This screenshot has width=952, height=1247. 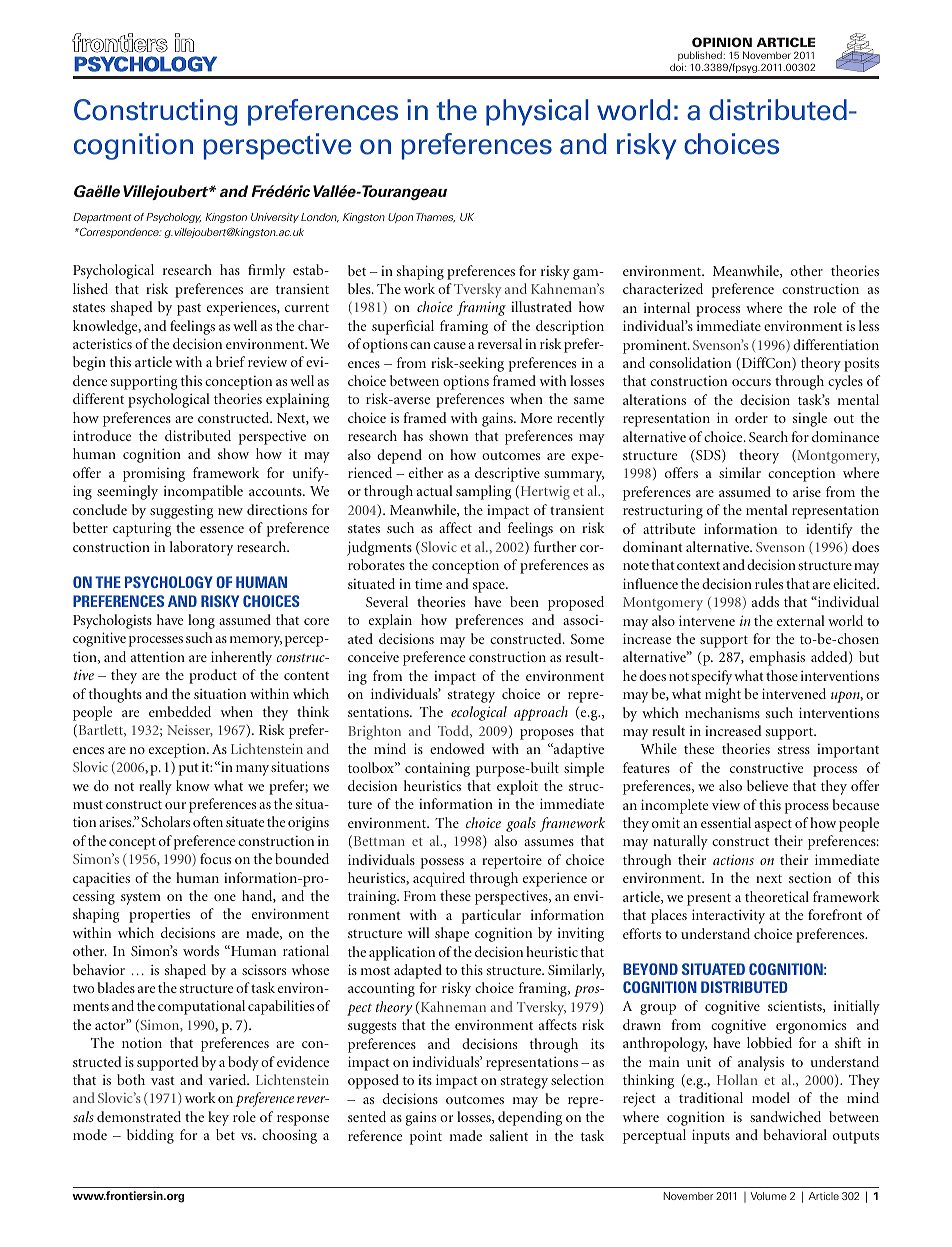 What do you see at coordinates (102, 218) in the screenshot?
I see `Department` at bounding box center [102, 218].
